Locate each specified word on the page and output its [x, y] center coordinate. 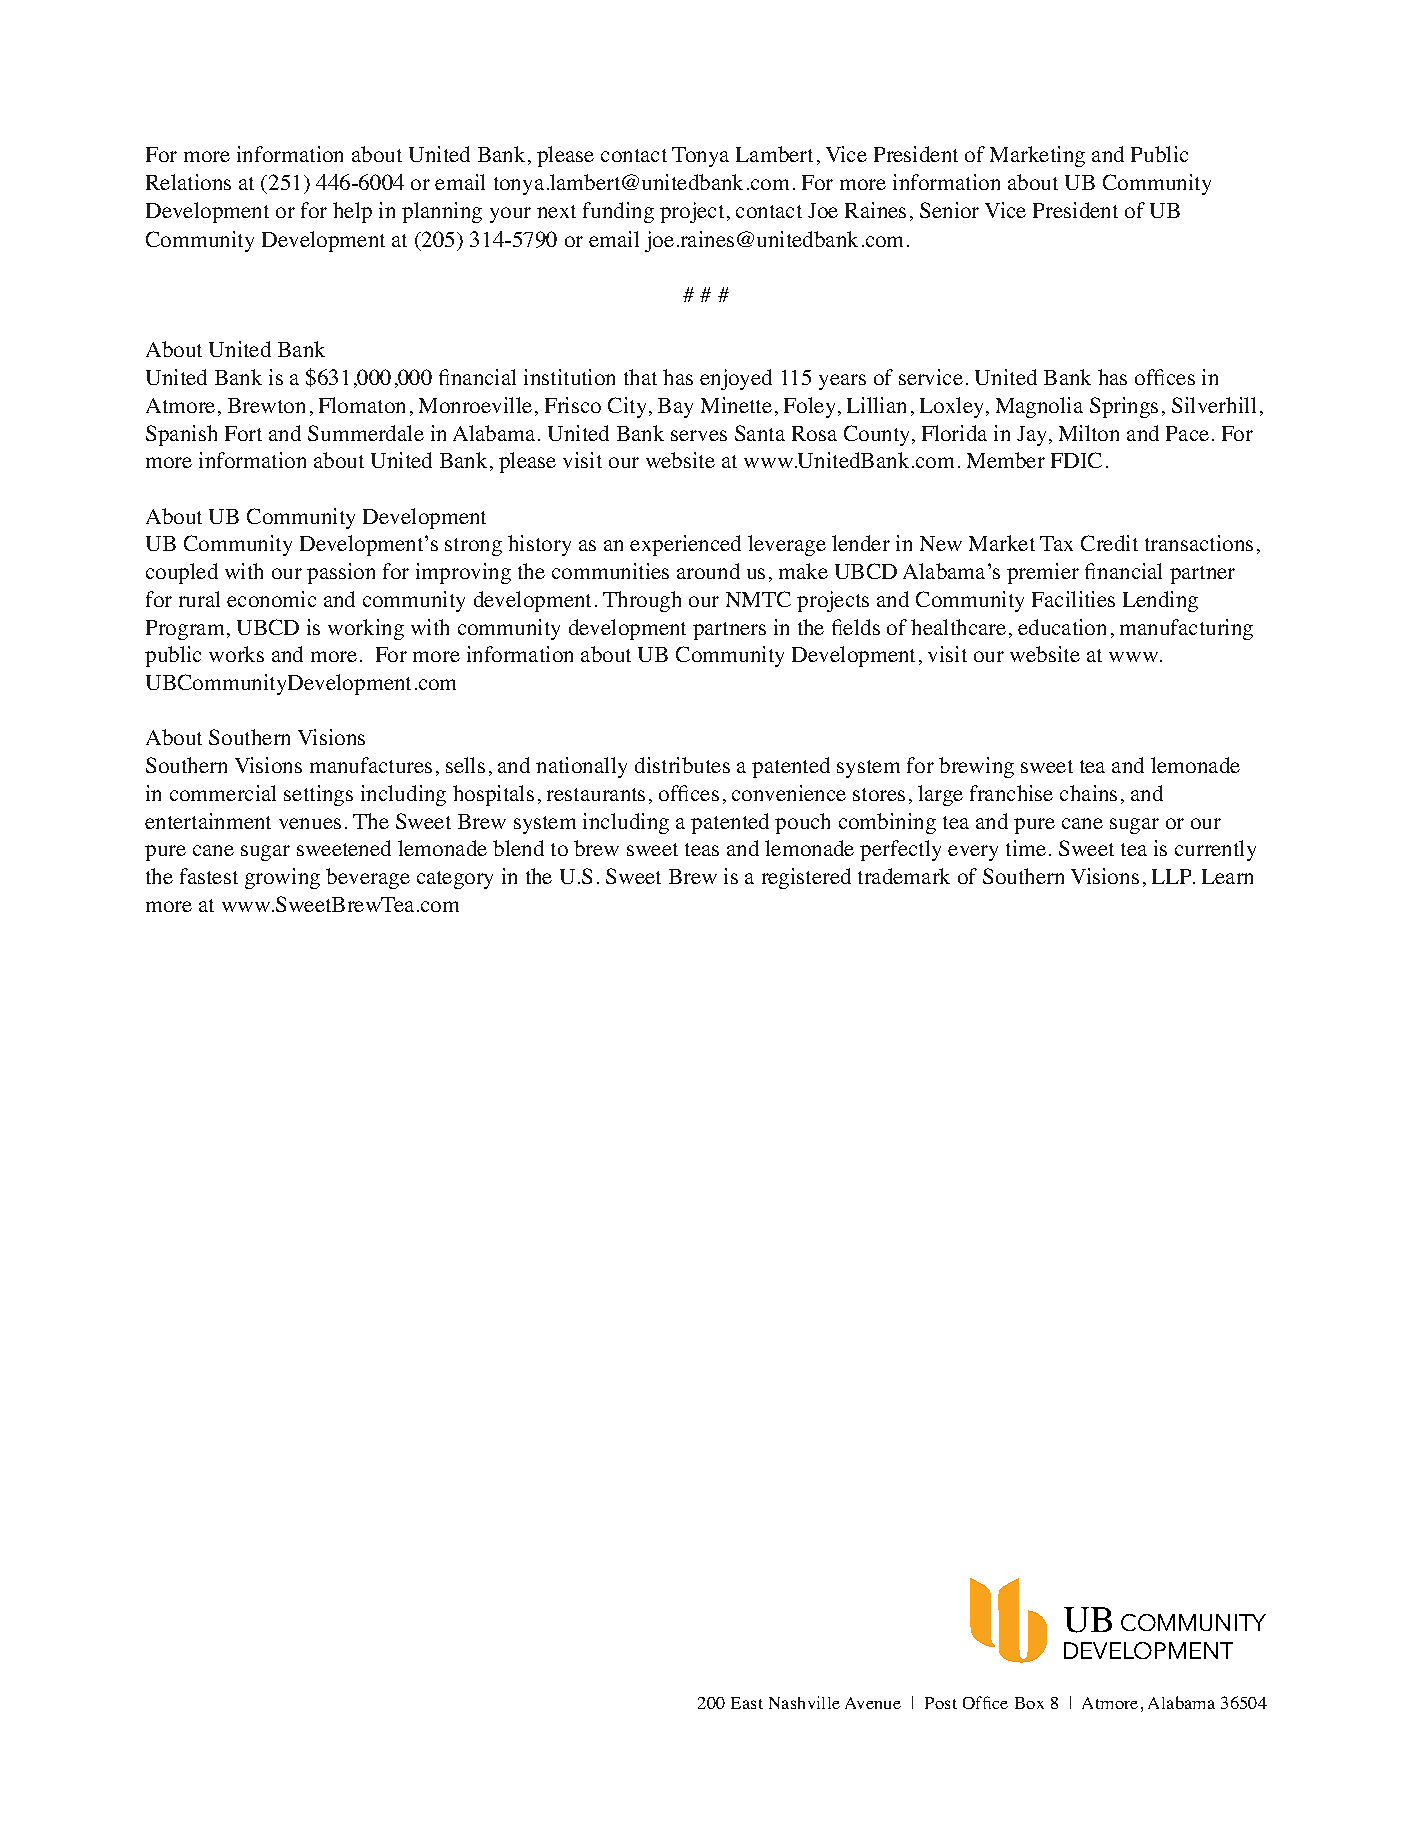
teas [702, 849]
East [747, 1703]
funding [618, 212]
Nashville [804, 1702]
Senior [949, 210]
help [352, 212]
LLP [1173, 876]
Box [1029, 1703]
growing [282, 878]
